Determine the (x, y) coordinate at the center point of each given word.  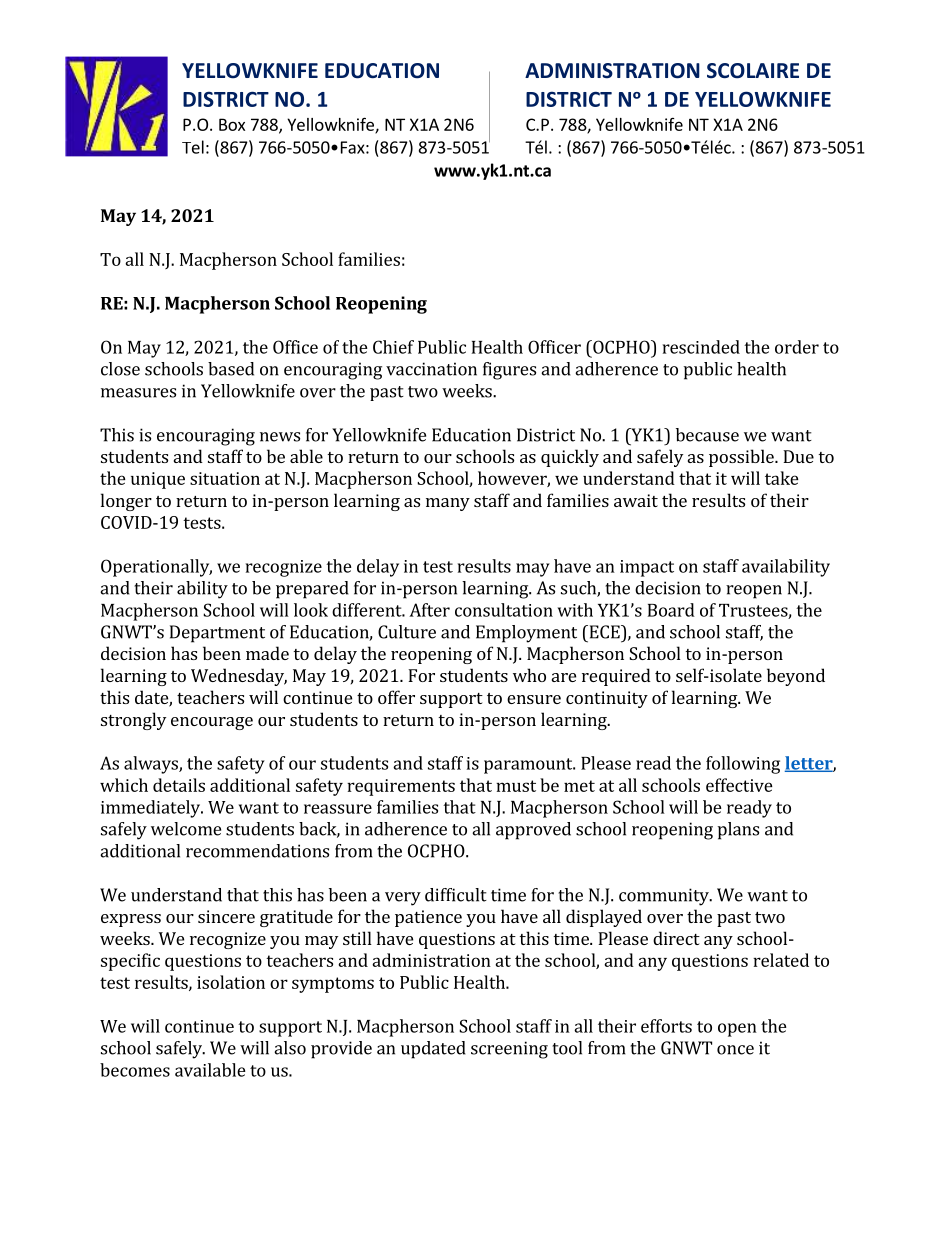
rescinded (701, 347)
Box (232, 124)
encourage (212, 723)
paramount (529, 766)
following (743, 765)
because (707, 435)
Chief (393, 347)
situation (225, 478)
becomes (135, 1070)
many (448, 504)
